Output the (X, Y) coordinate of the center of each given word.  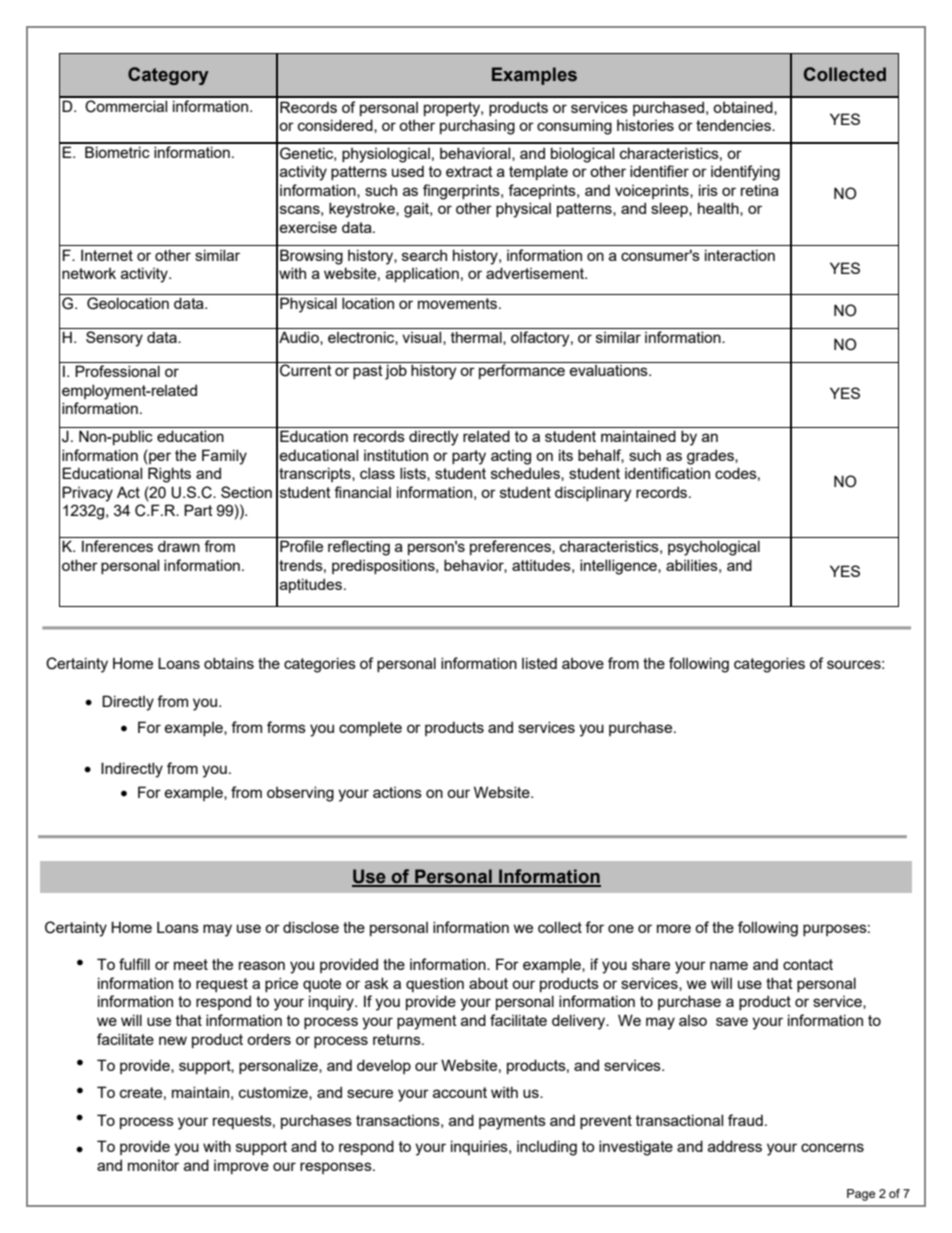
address (735, 1146)
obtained (744, 108)
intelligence (619, 567)
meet (191, 964)
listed (539, 663)
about (488, 983)
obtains (229, 663)
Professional (117, 371)
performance (522, 371)
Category (168, 76)
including (547, 1148)
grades (711, 457)
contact (808, 964)
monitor (153, 1165)
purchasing (477, 127)
